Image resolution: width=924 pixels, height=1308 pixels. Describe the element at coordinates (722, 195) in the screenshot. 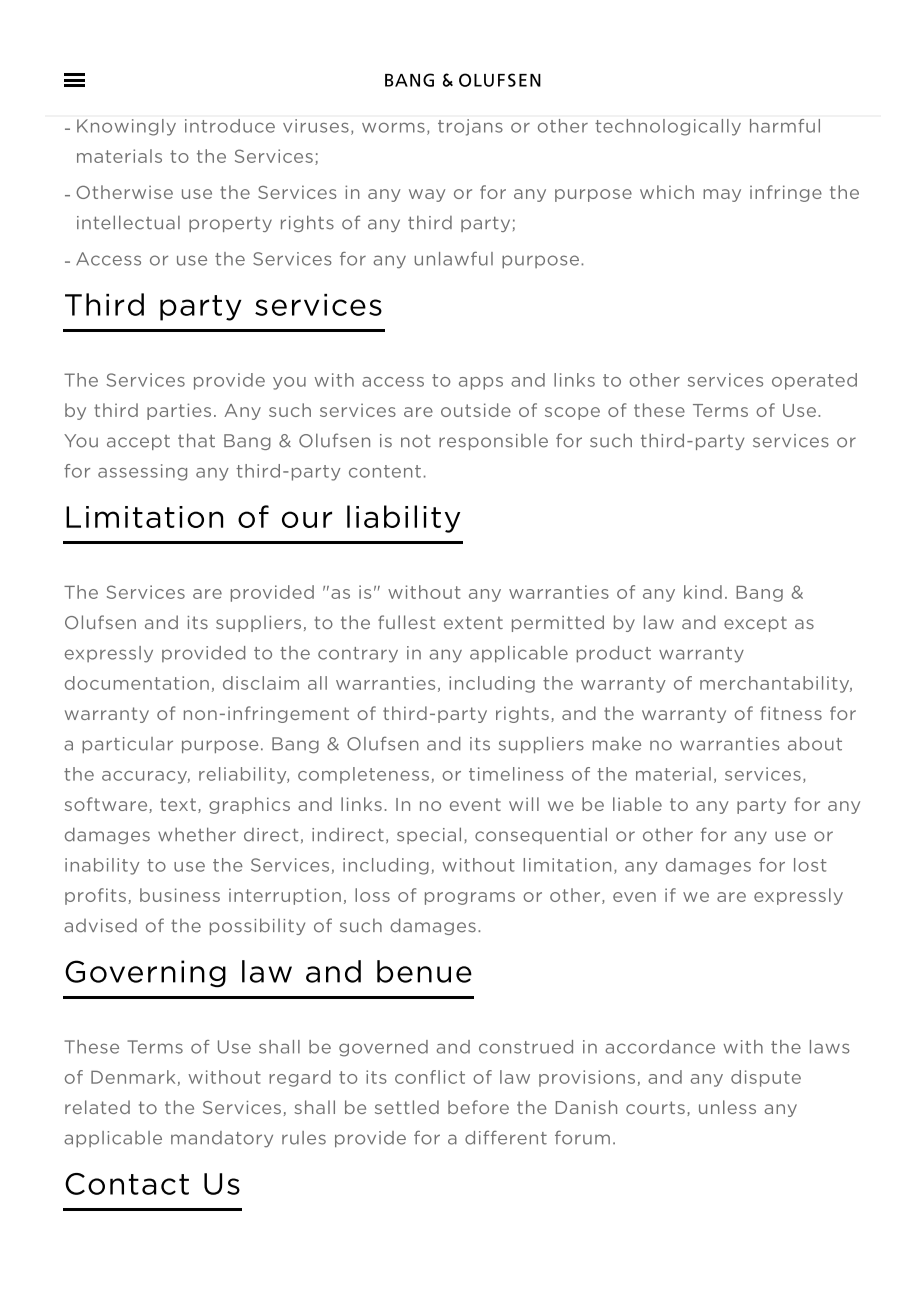

I see `may` at that location.
